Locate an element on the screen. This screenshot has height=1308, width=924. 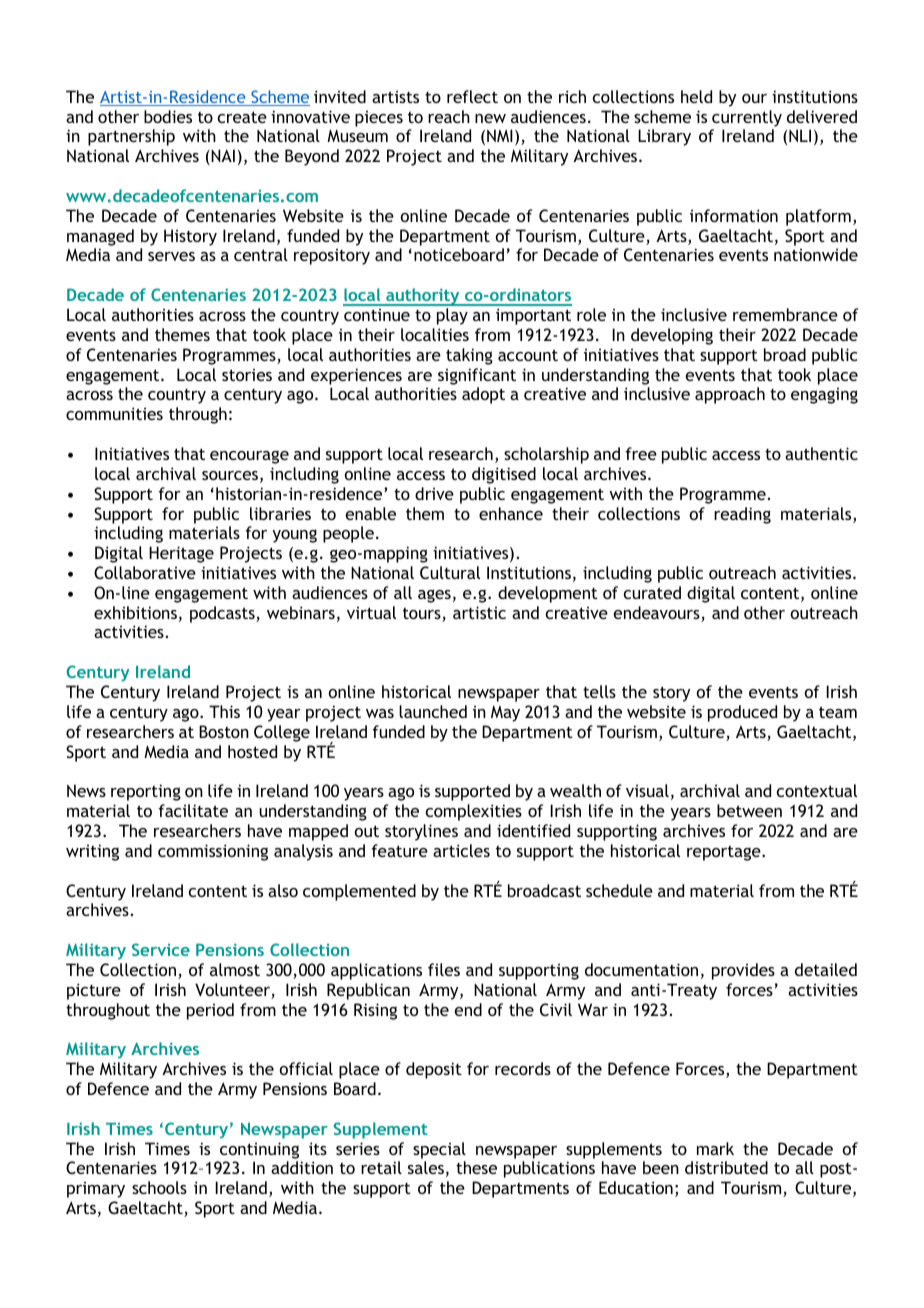
podcasts is located at coordinates (223, 614).
